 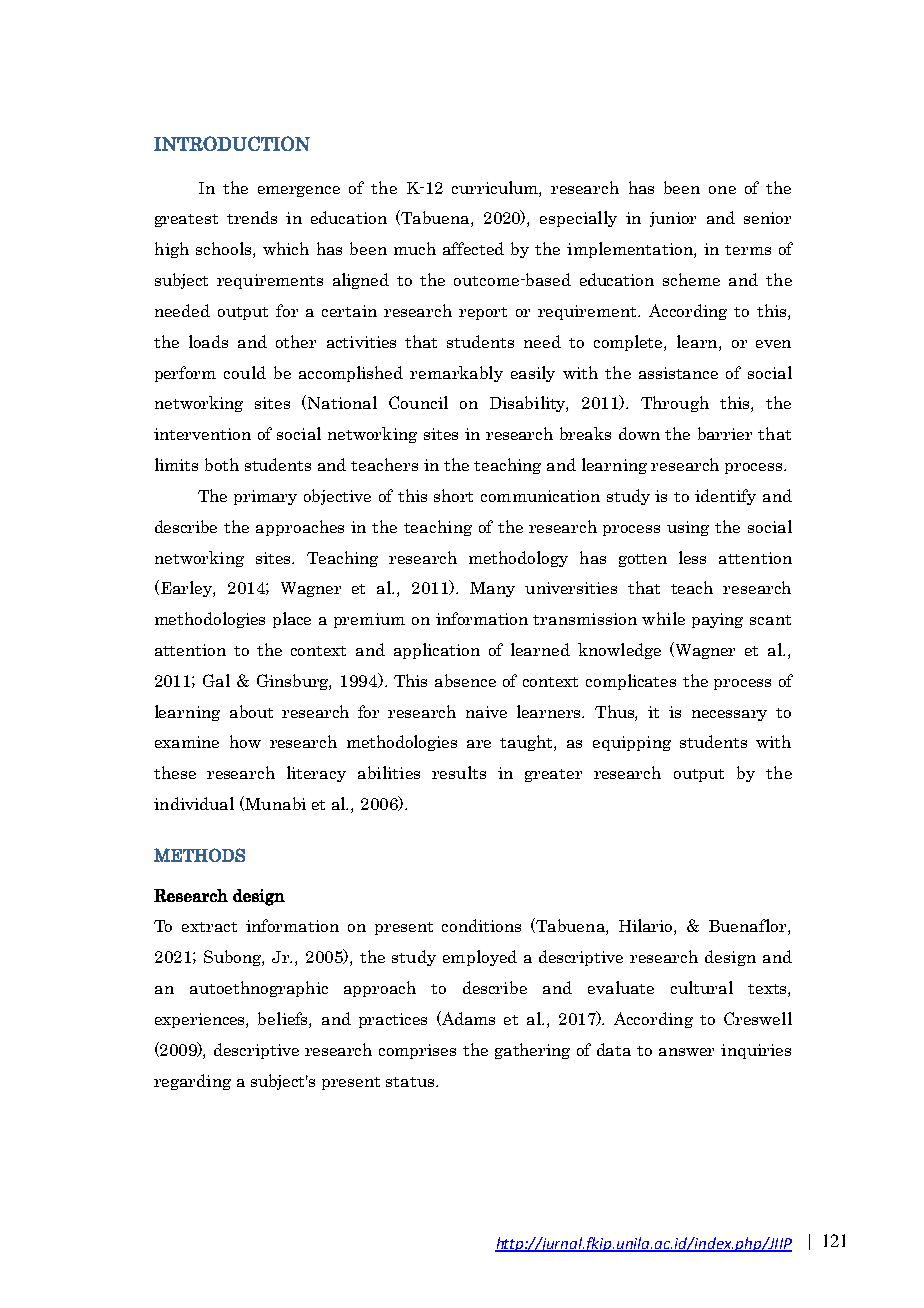 What do you see at coordinates (453, 495) in the screenshot?
I see `short` at bounding box center [453, 495].
